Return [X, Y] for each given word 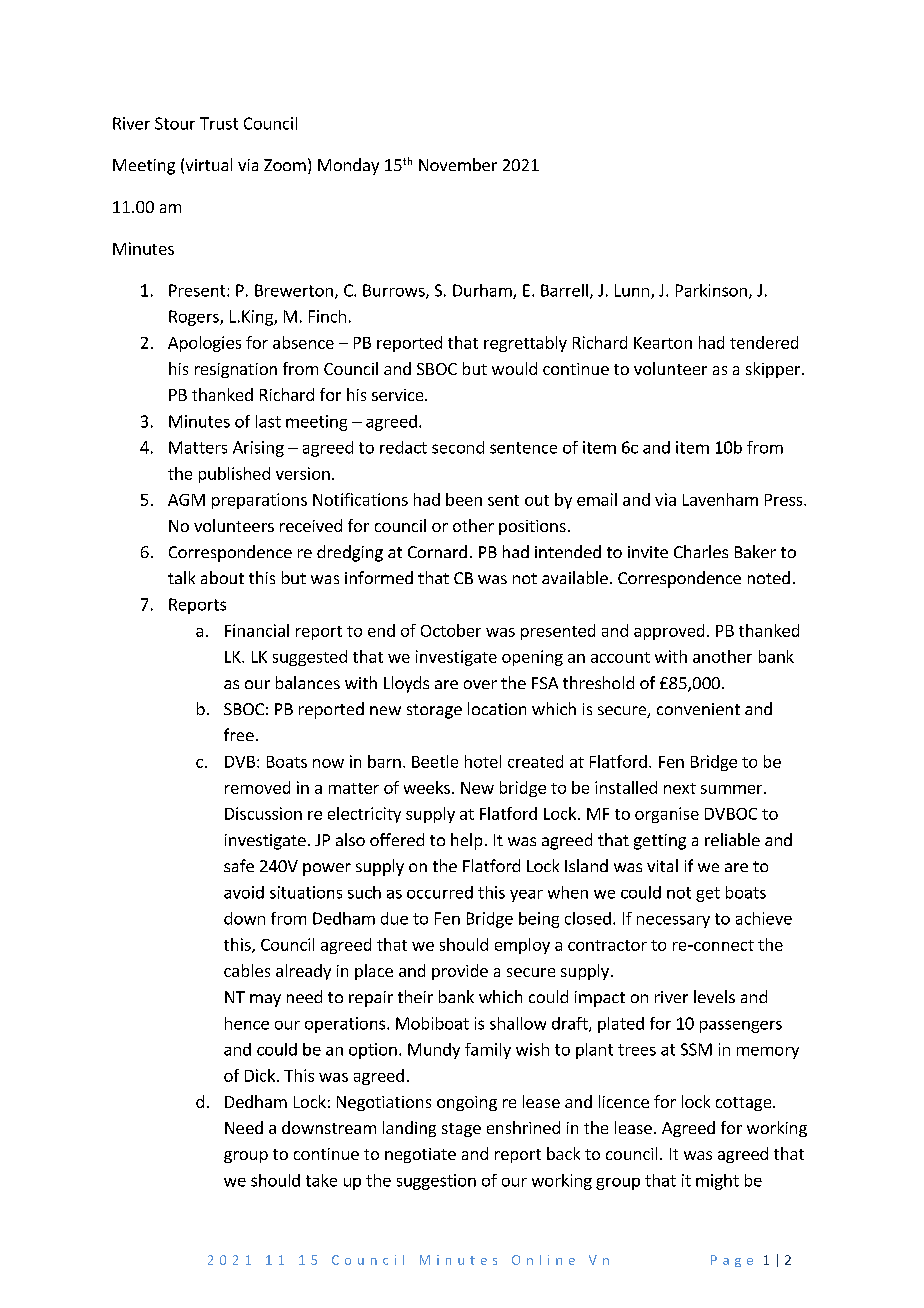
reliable [732, 839]
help [466, 841]
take [321, 1180]
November [458, 164]
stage [461, 1130]
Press [785, 500]
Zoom [285, 165]
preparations [259, 501]
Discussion [263, 813]
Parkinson [711, 290]
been [464, 499]
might [717, 1182]
